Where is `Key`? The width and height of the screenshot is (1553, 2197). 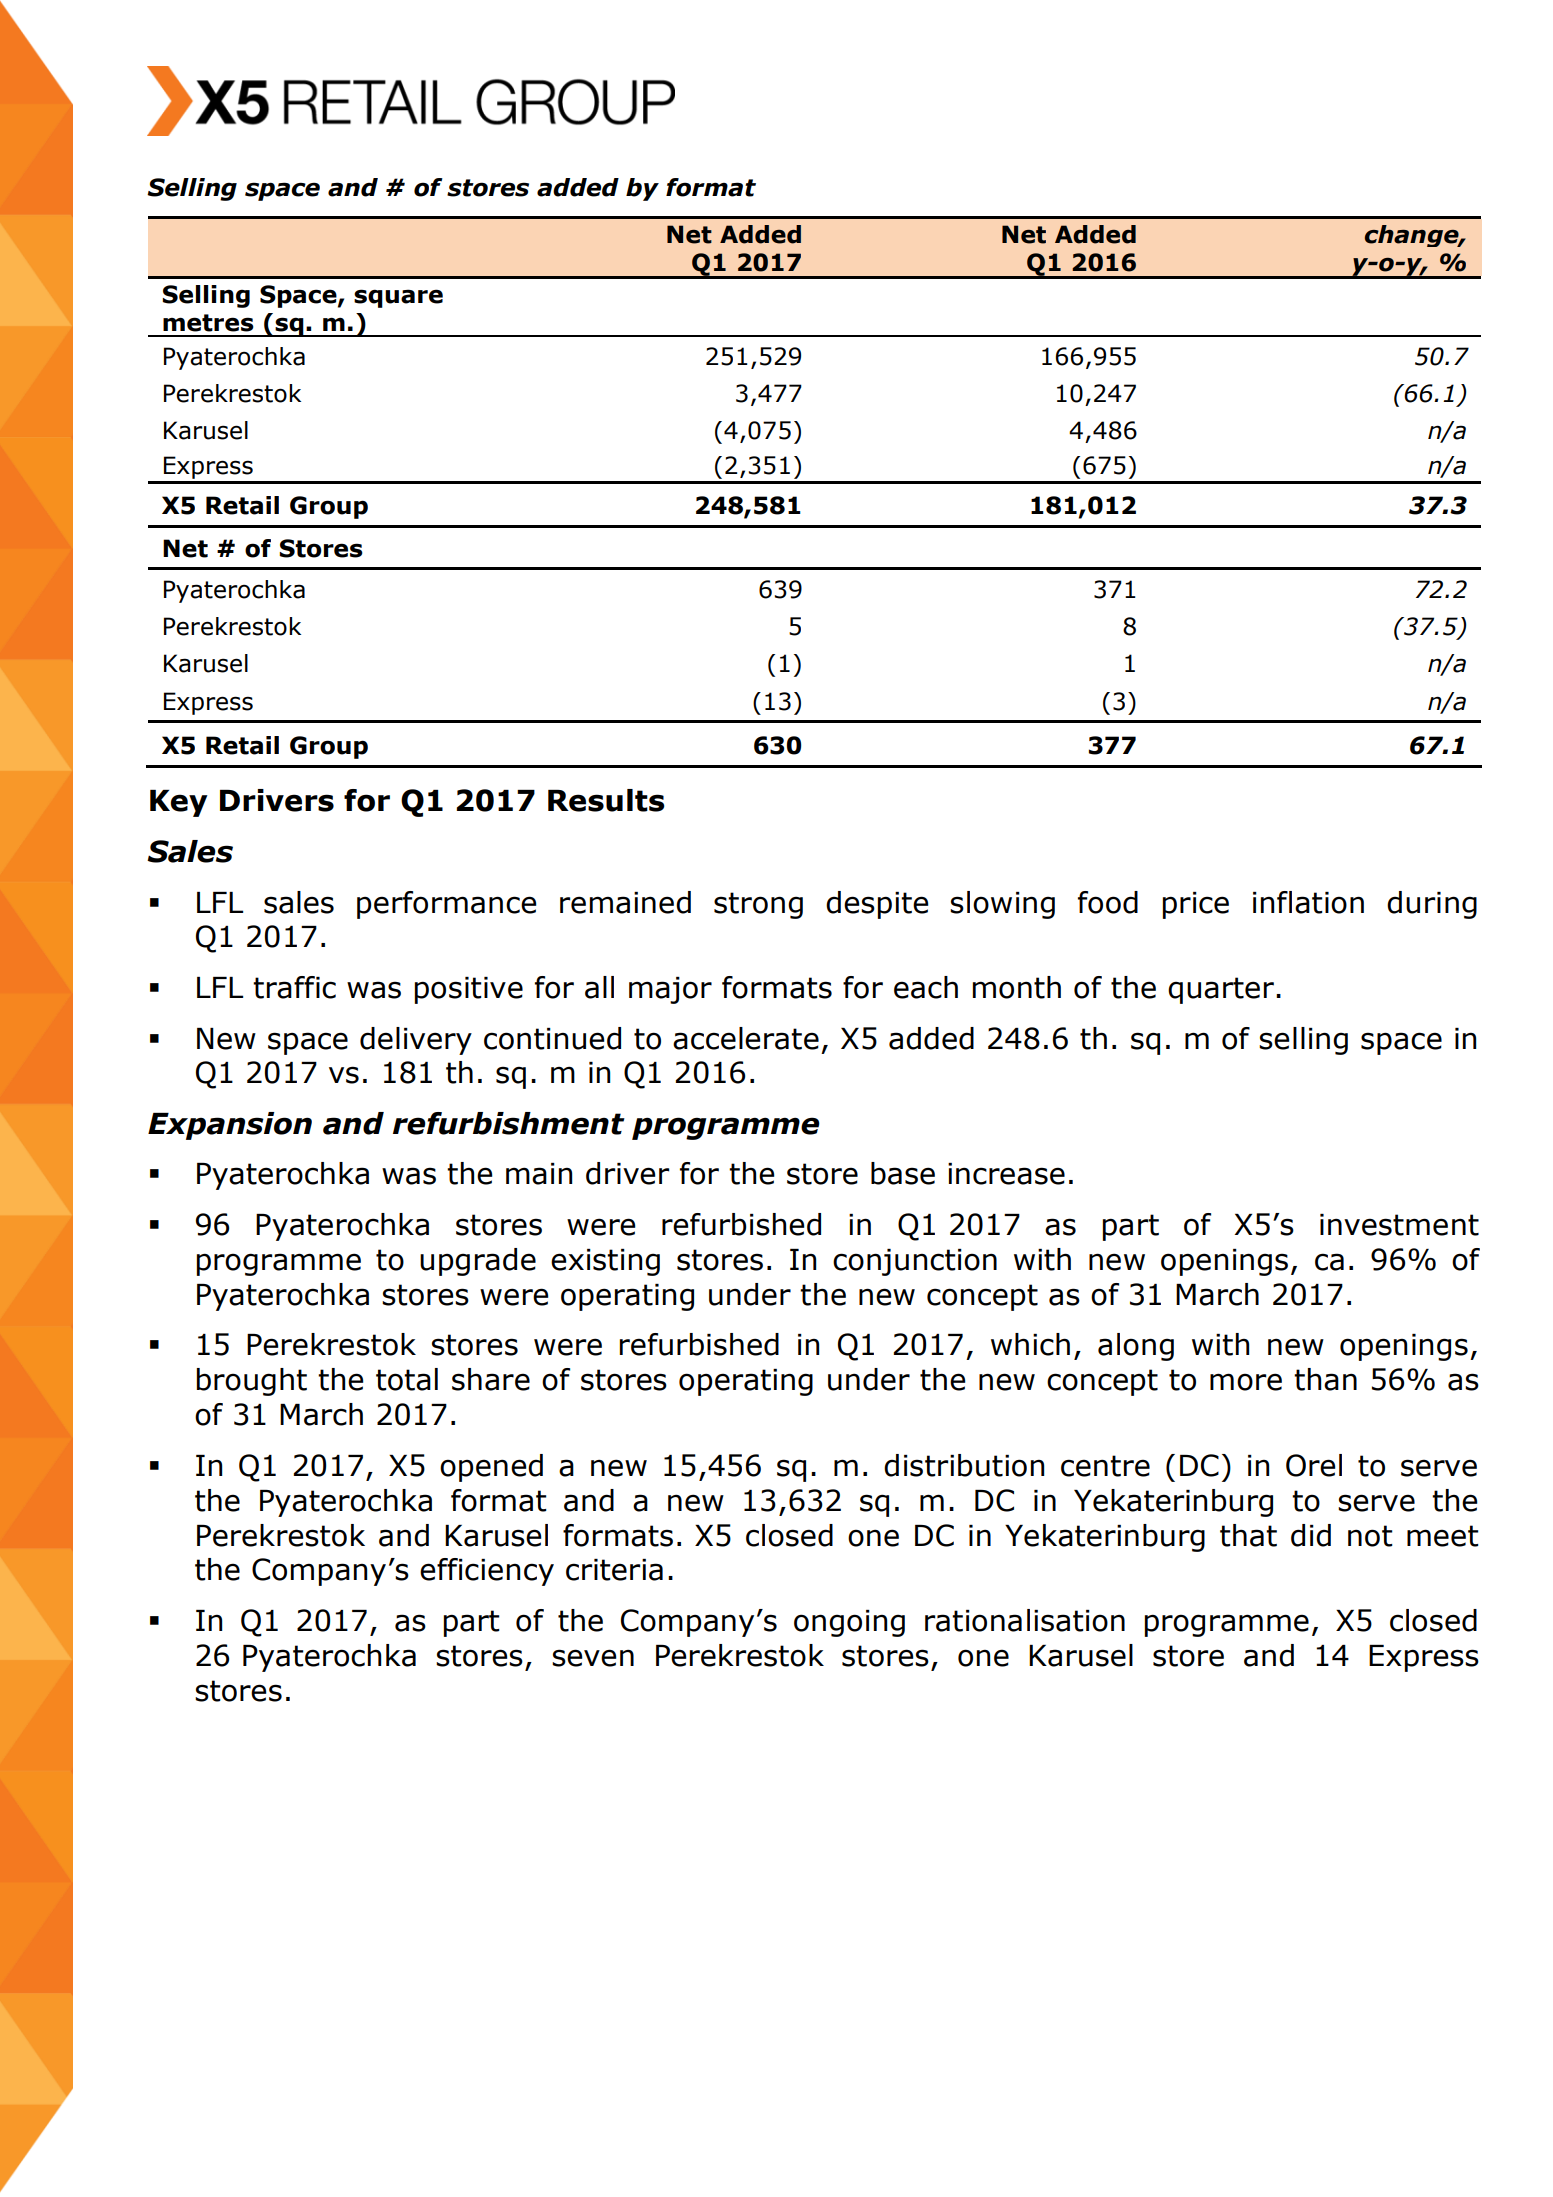 Key is located at coordinates (179, 803).
